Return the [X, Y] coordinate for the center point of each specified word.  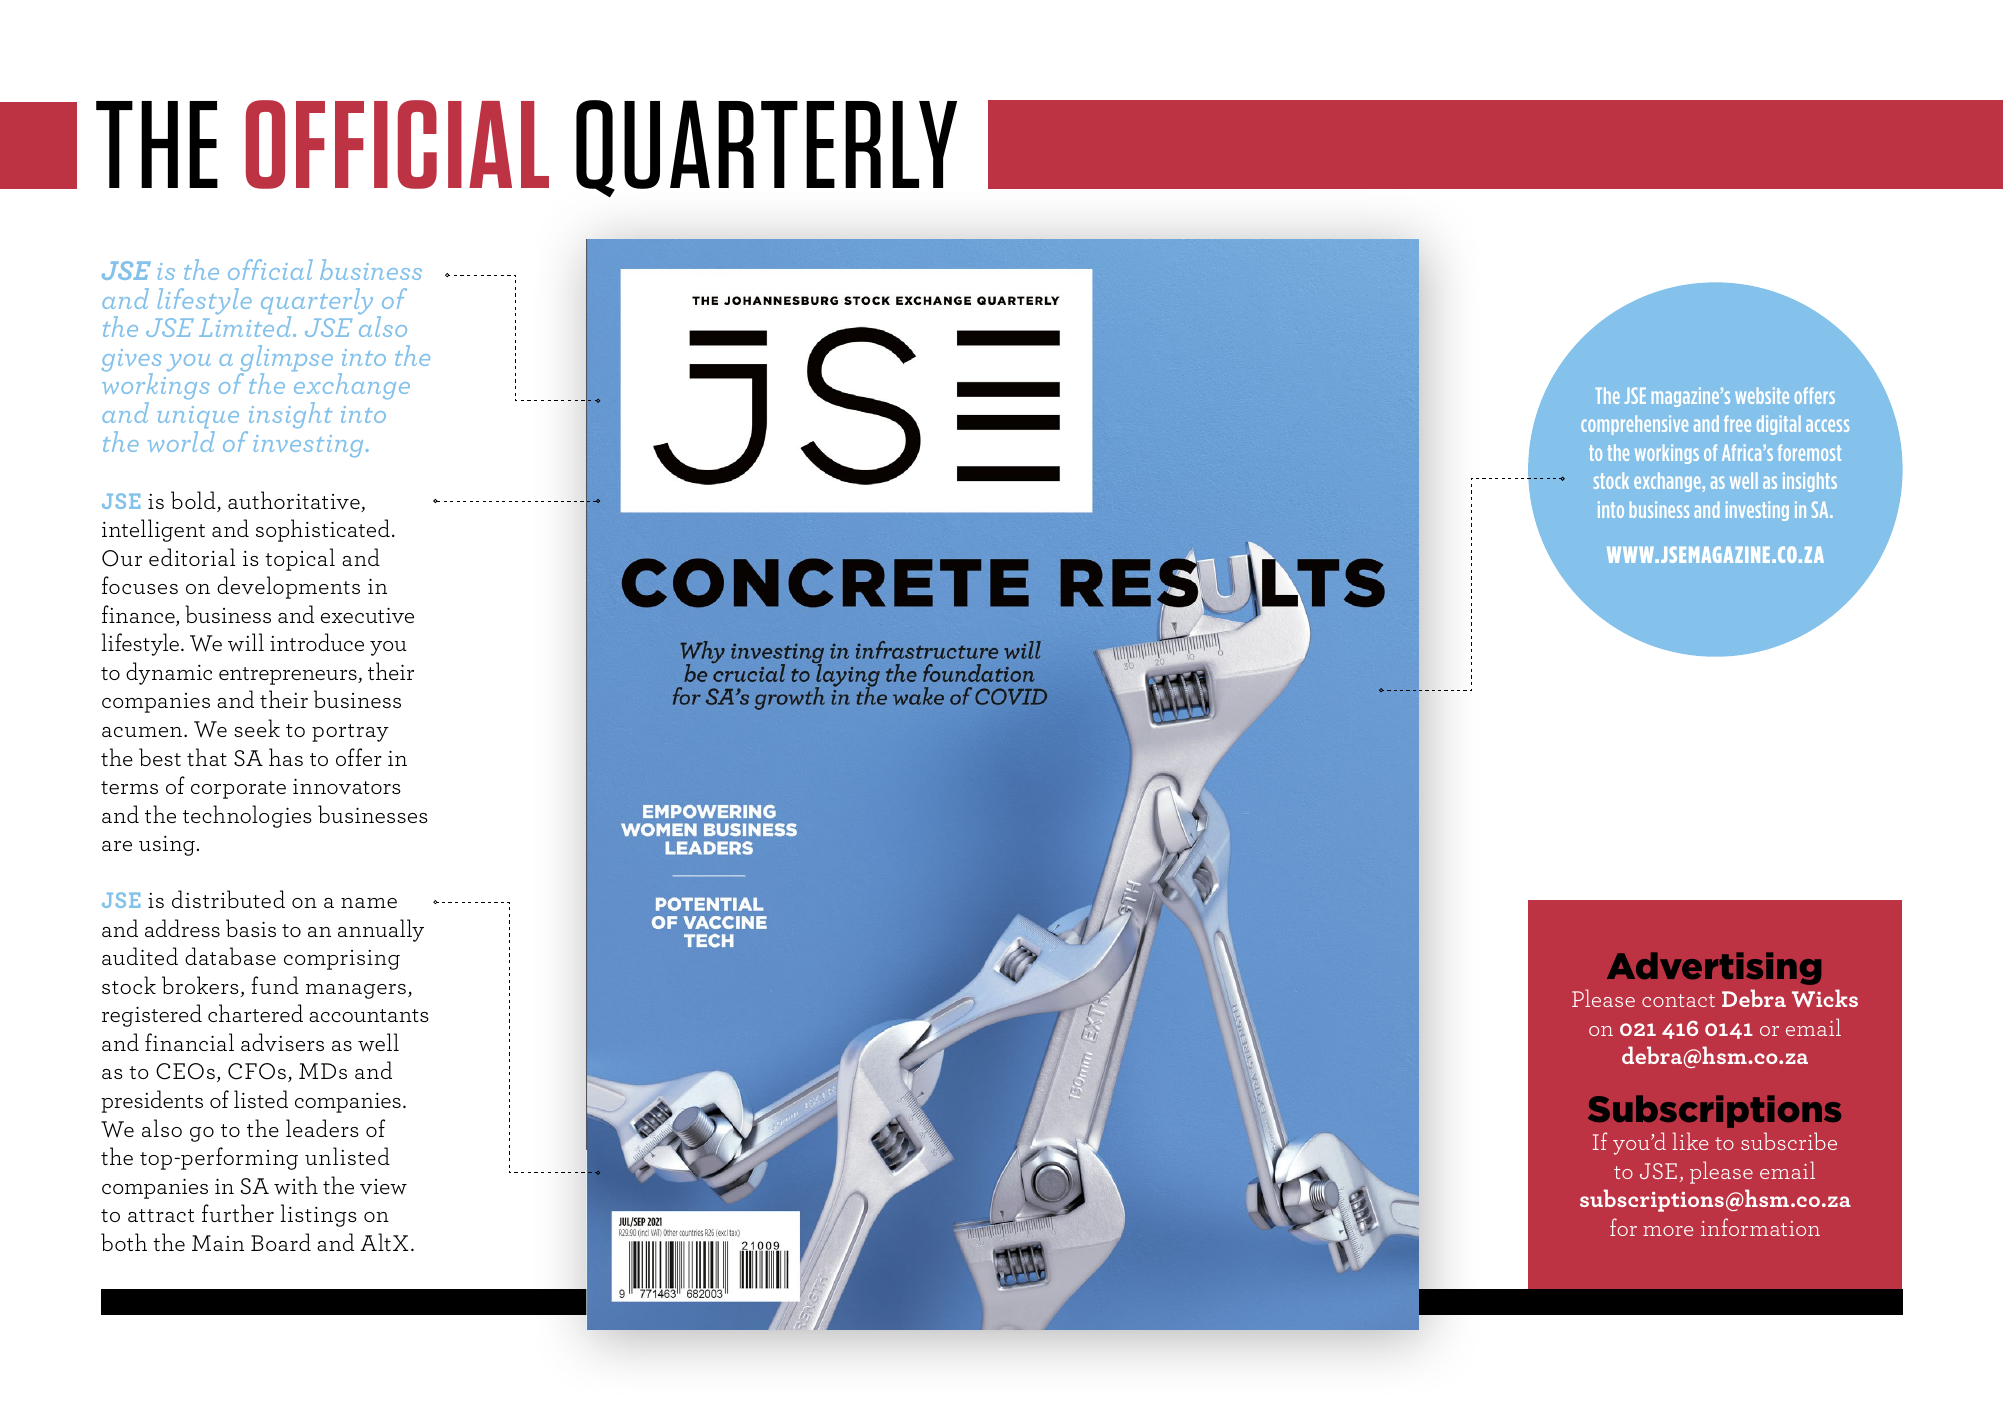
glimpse [286, 360]
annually [381, 930]
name [369, 903]
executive [367, 615]
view [383, 1187]
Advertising [1714, 968]
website [1762, 395]
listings [319, 1215]
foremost [1809, 452]
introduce [317, 642]
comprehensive [1634, 425]
